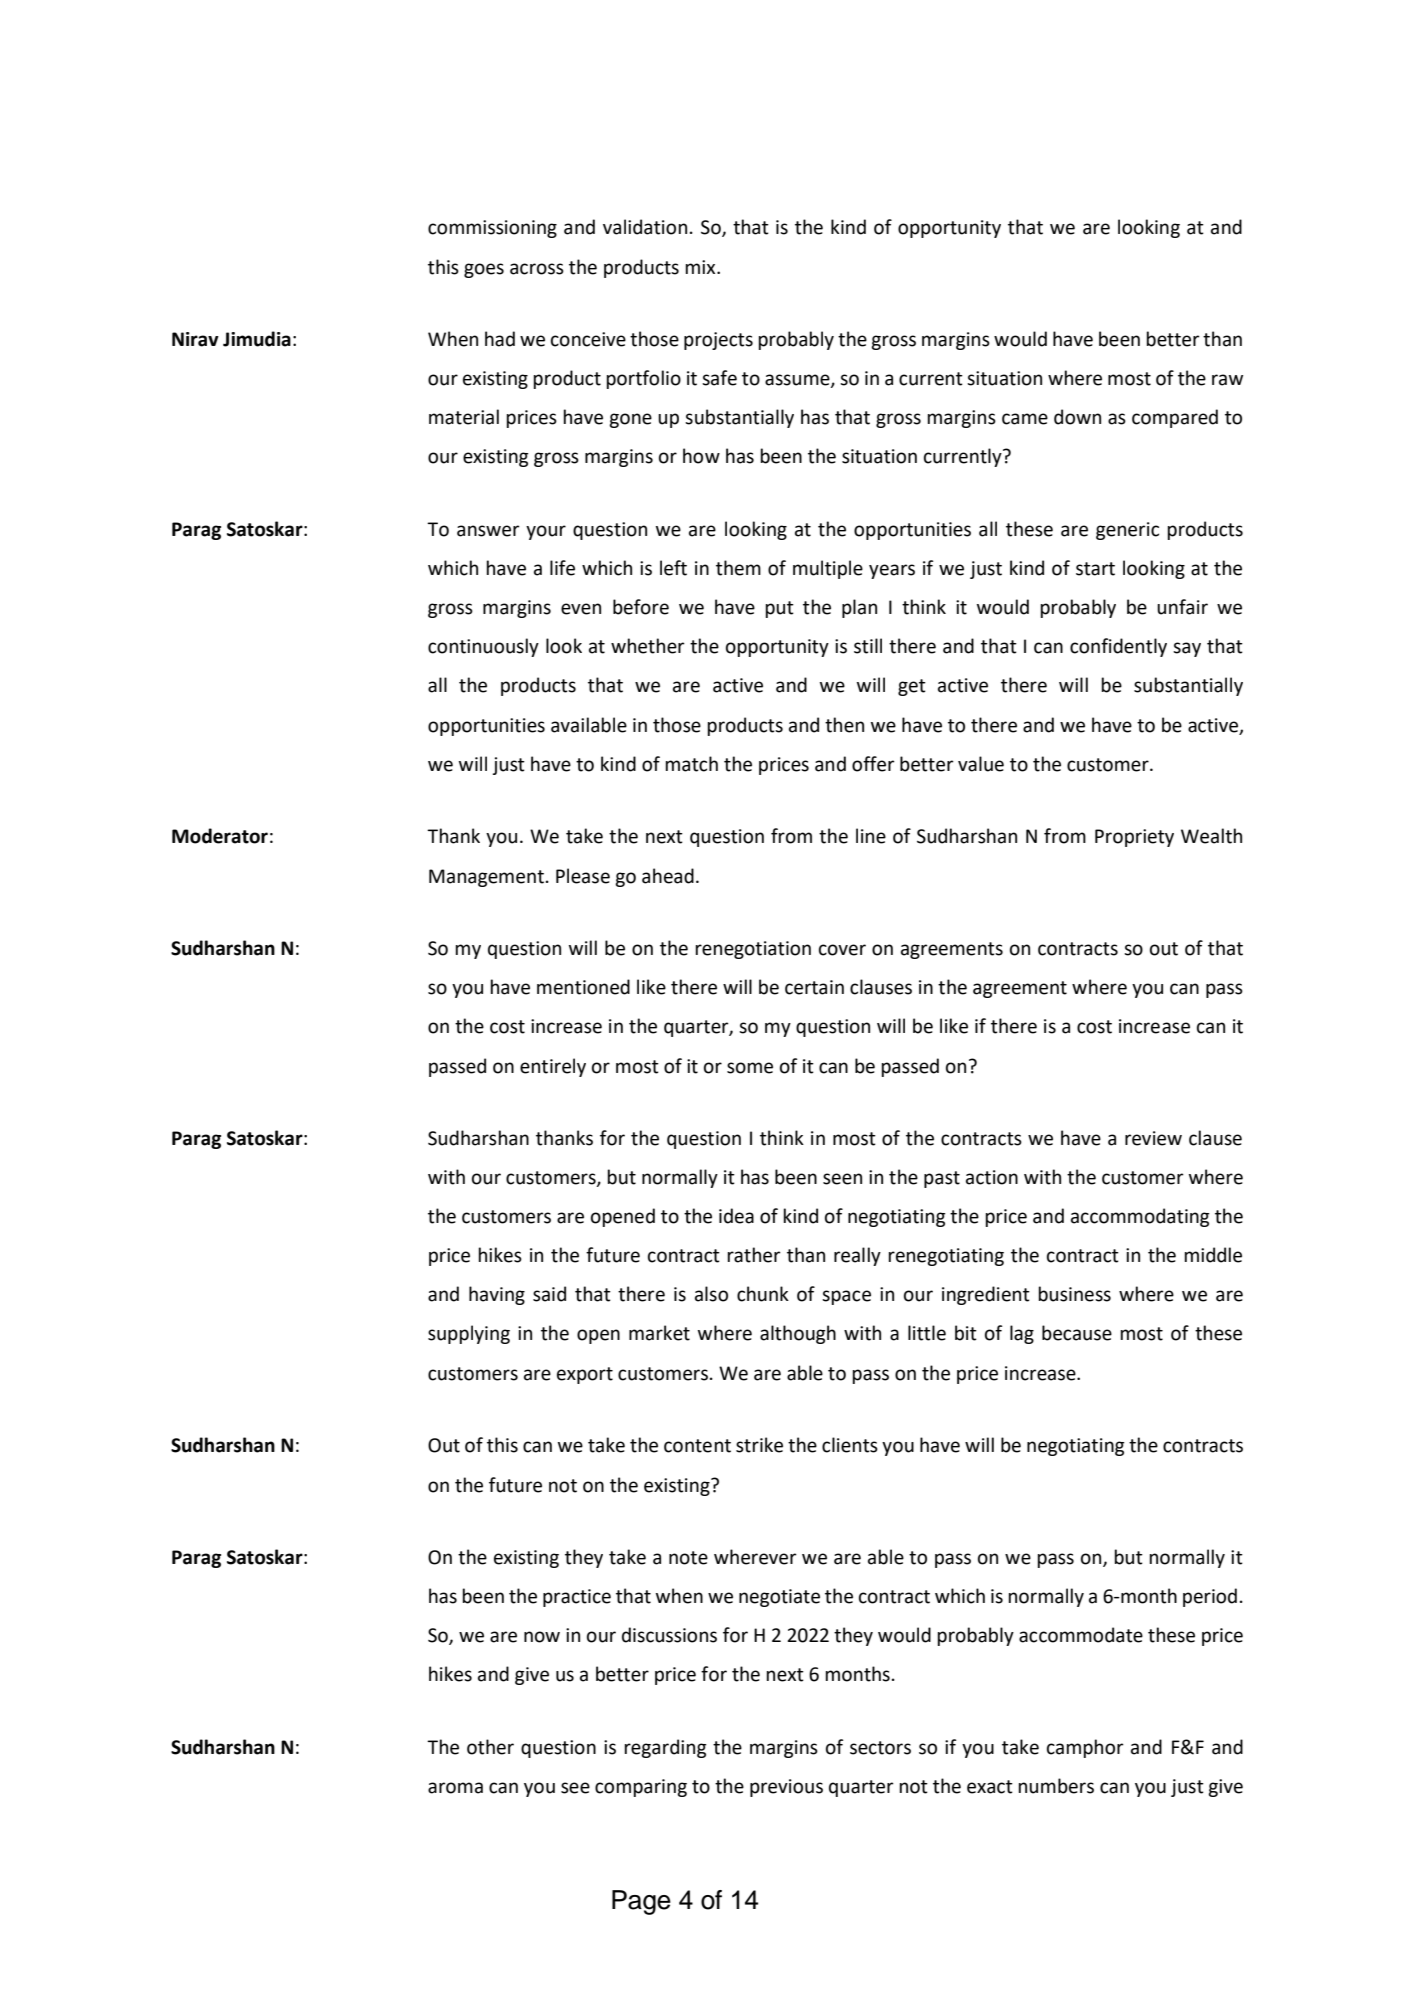 This screenshot has height=2000, width=1415. Describe the element at coordinates (195, 339) in the screenshot. I see `Nirav` at that location.
